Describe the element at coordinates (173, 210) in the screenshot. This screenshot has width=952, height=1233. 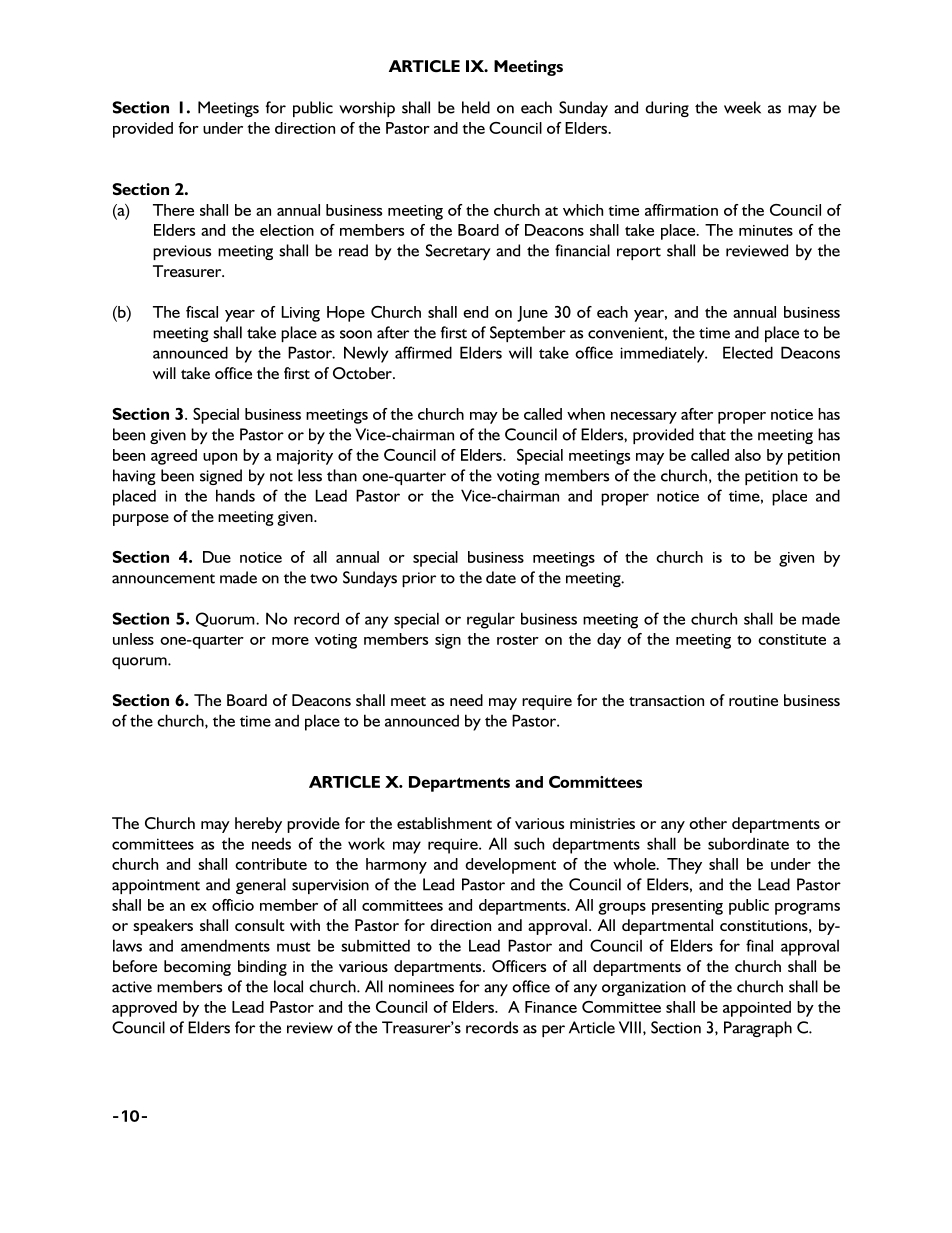
I see `There` at that location.
